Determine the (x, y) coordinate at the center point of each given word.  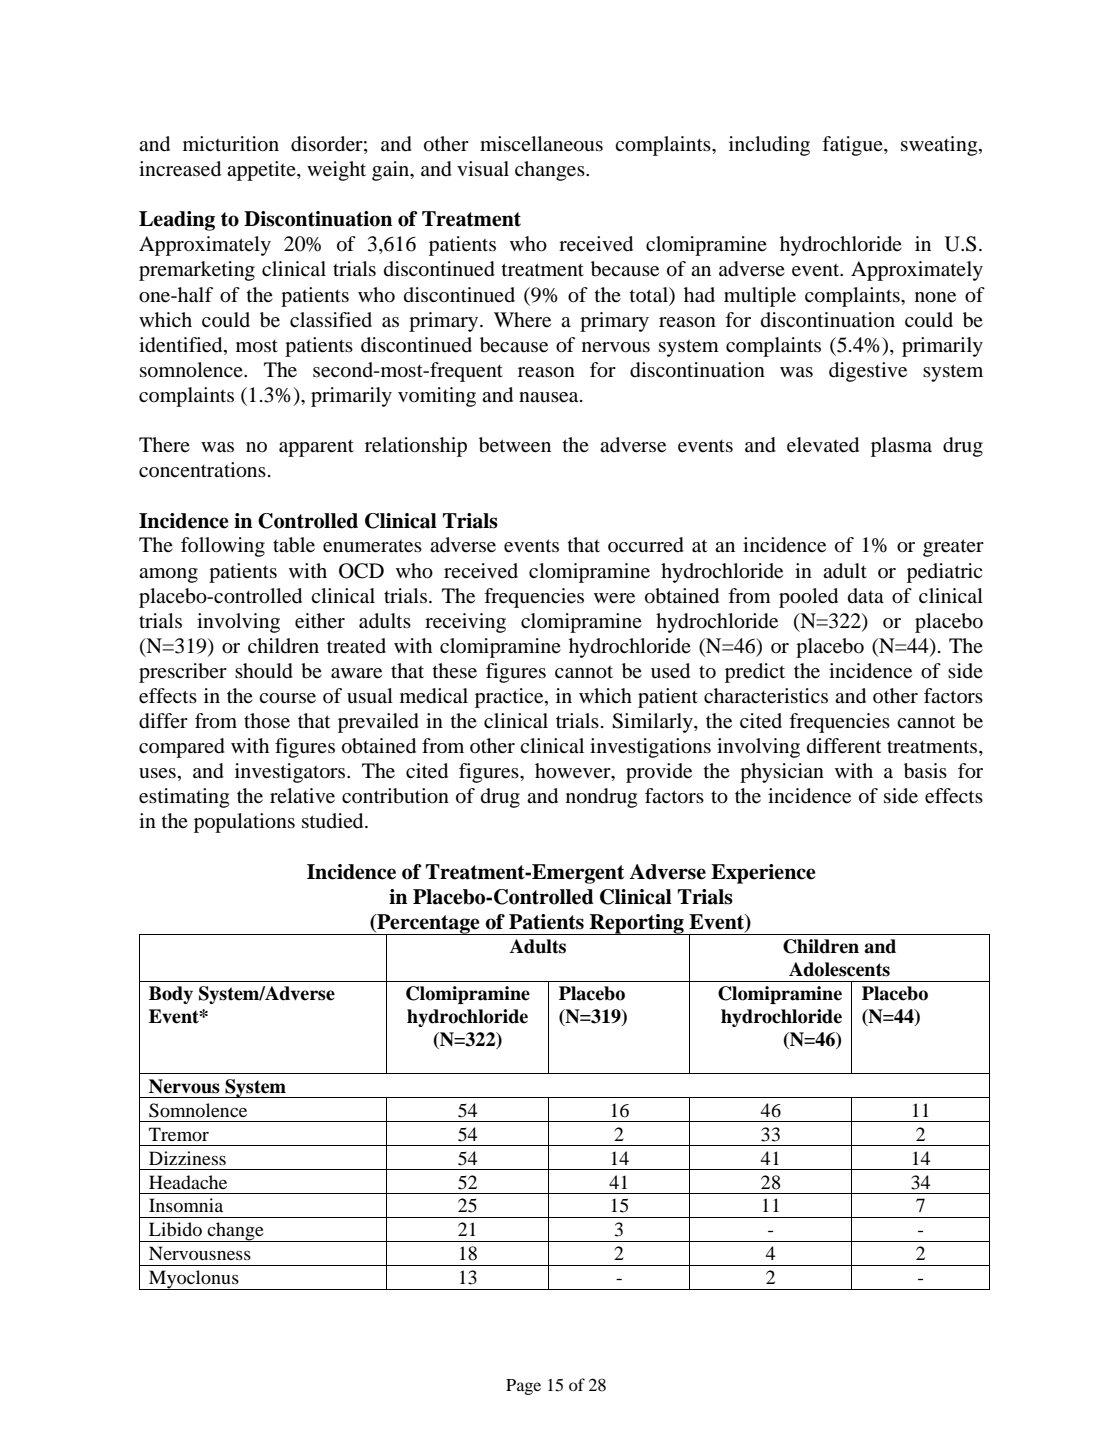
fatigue (853, 146)
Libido (175, 1229)
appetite (262, 171)
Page (523, 1387)
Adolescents (839, 969)
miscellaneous (541, 144)
